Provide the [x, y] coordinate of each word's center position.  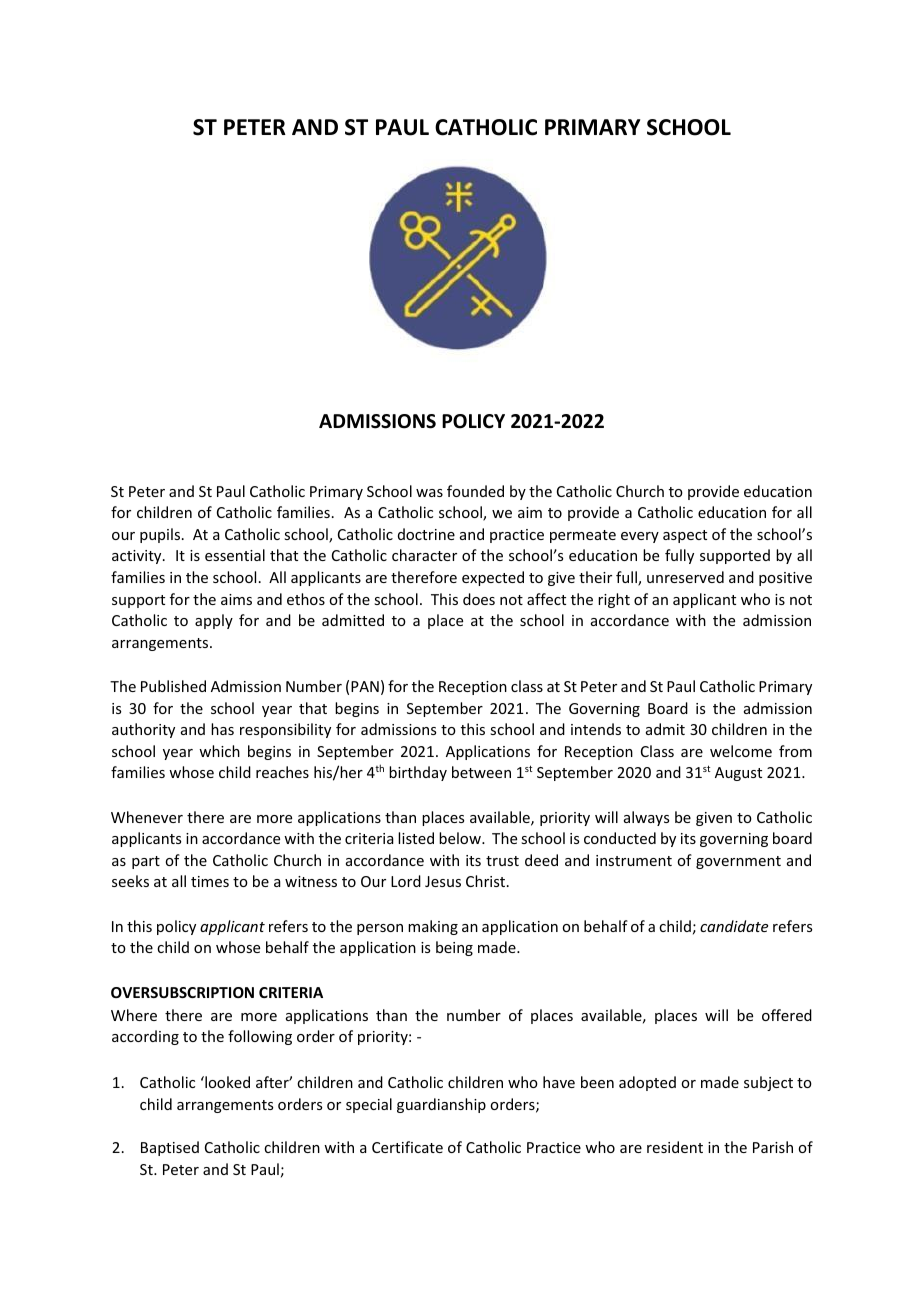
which [219, 751]
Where [134, 1015]
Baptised [170, 1148]
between [481, 772]
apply [214, 621]
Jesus [443, 881]
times [210, 881]
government [738, 862]
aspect [685, 536]
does [479, 599]
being [454, 948]
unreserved [685, 577]
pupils [160, 535]
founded [475, 491]
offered [787, 1015]
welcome [741, 751]
